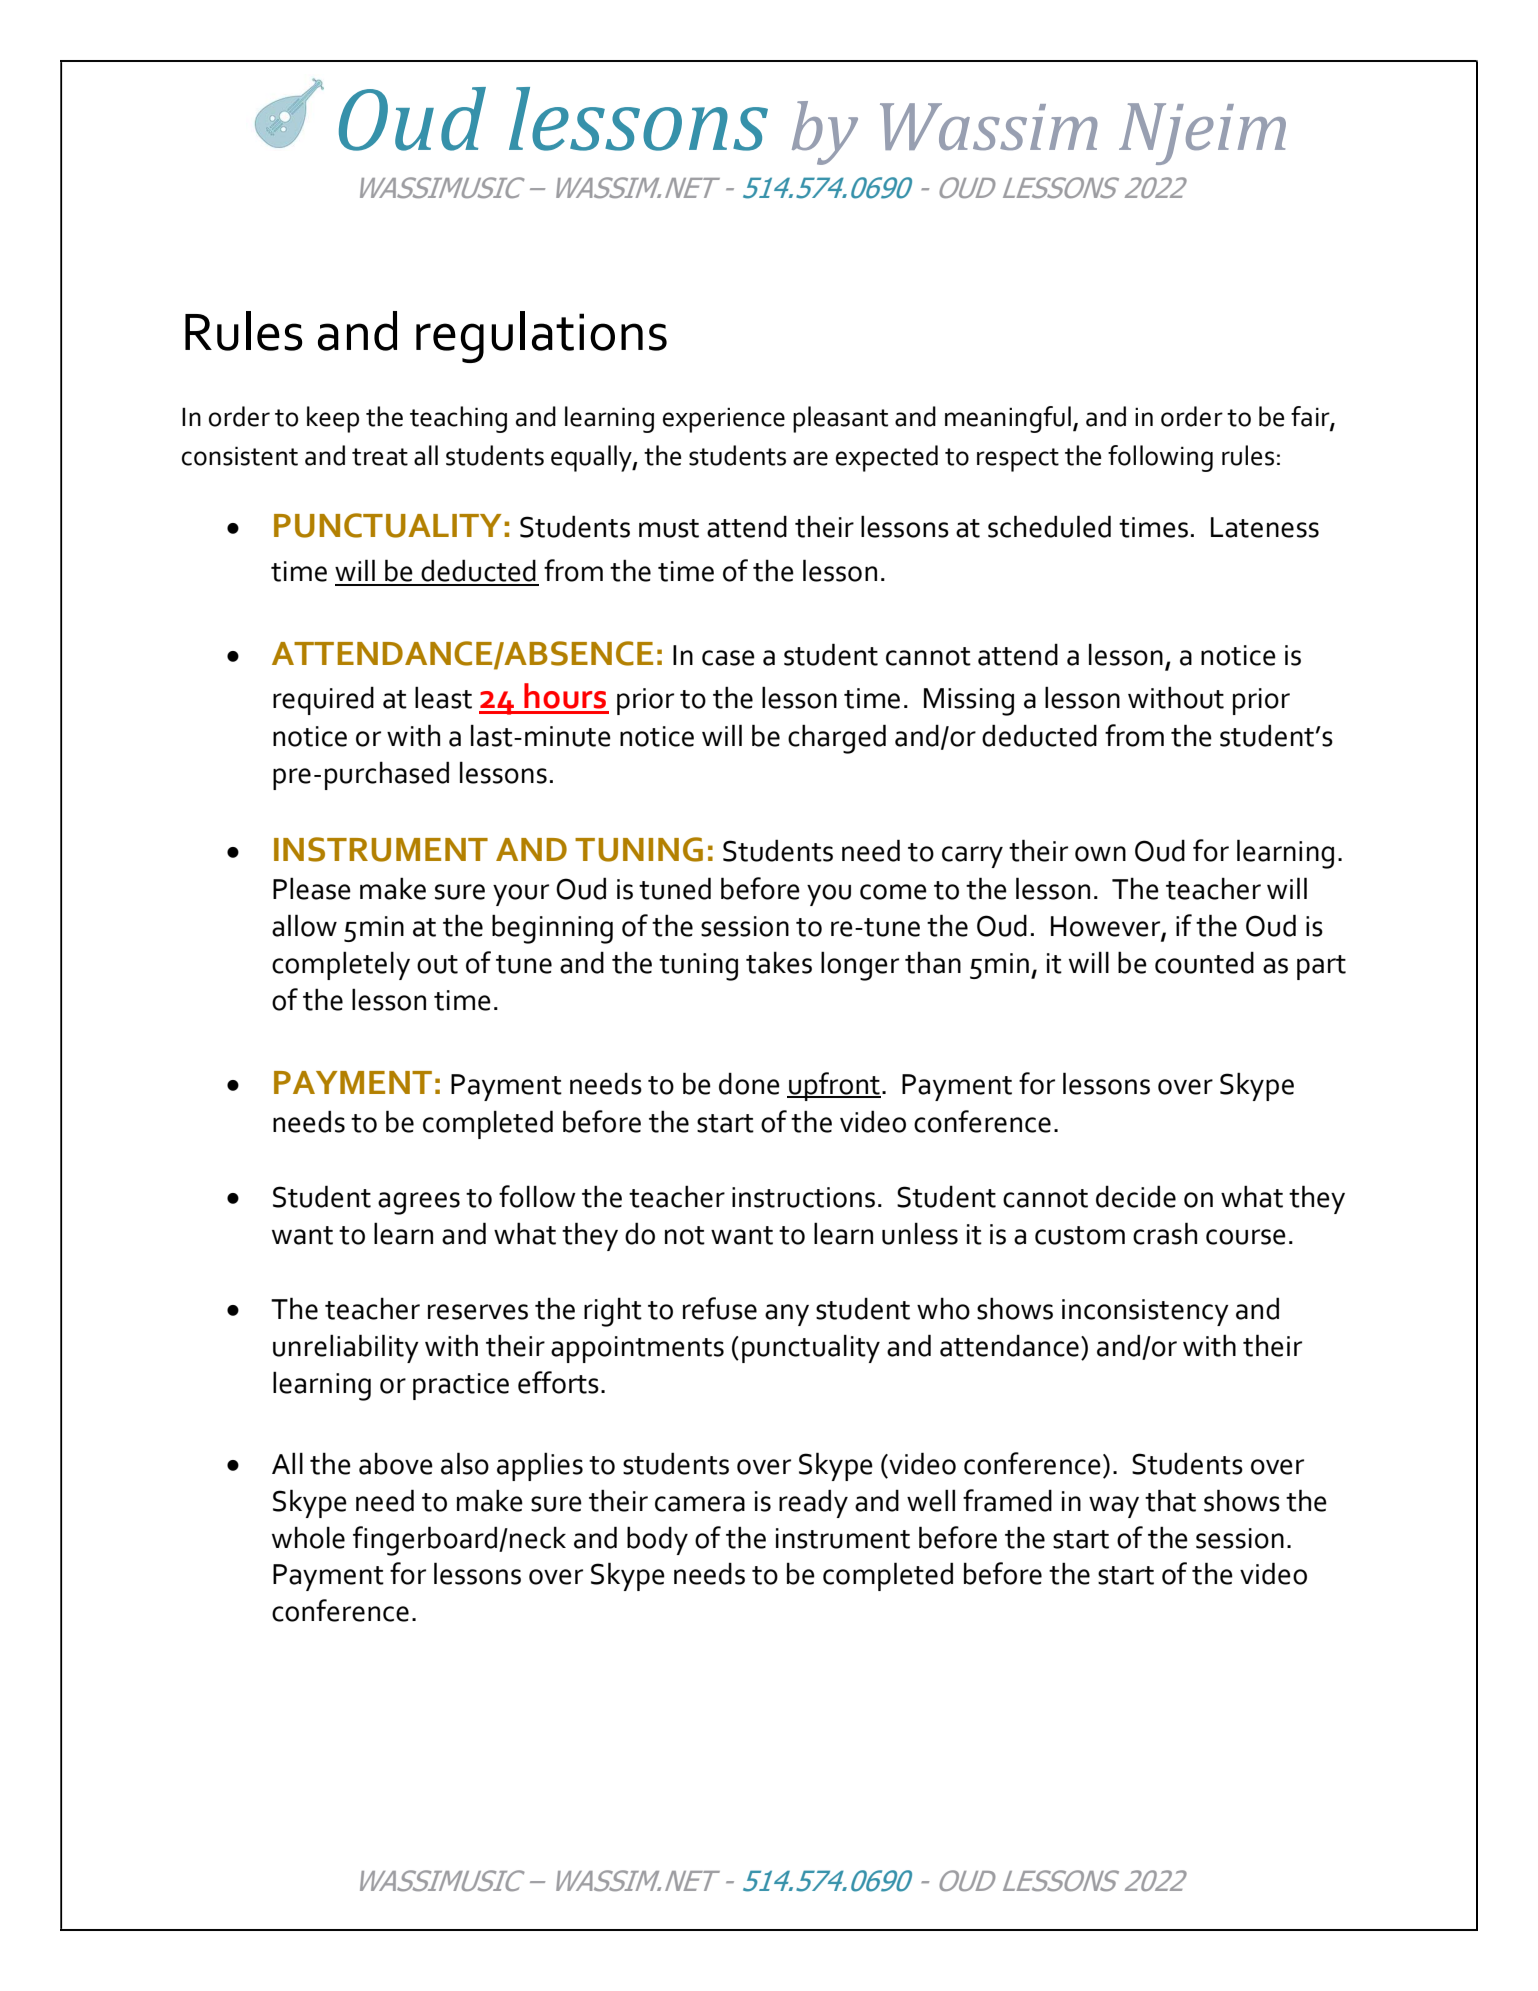 This screenshot has width=1538, height=1991. Describe the element at coordinates (1008, 419) in the screenshot. I see `meaningful` at that location.
